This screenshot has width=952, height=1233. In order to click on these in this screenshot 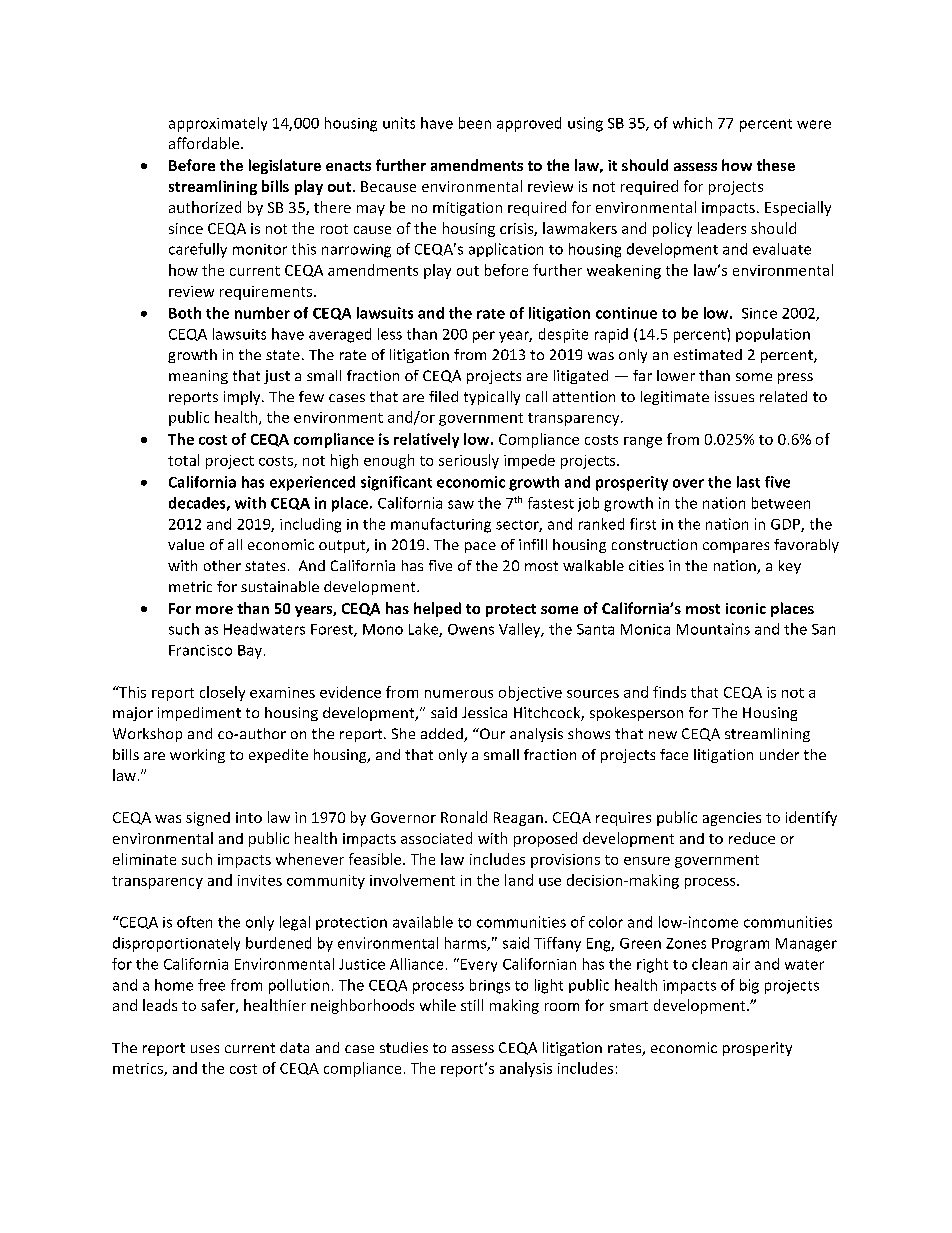, I will do `click(776, 165)`.
